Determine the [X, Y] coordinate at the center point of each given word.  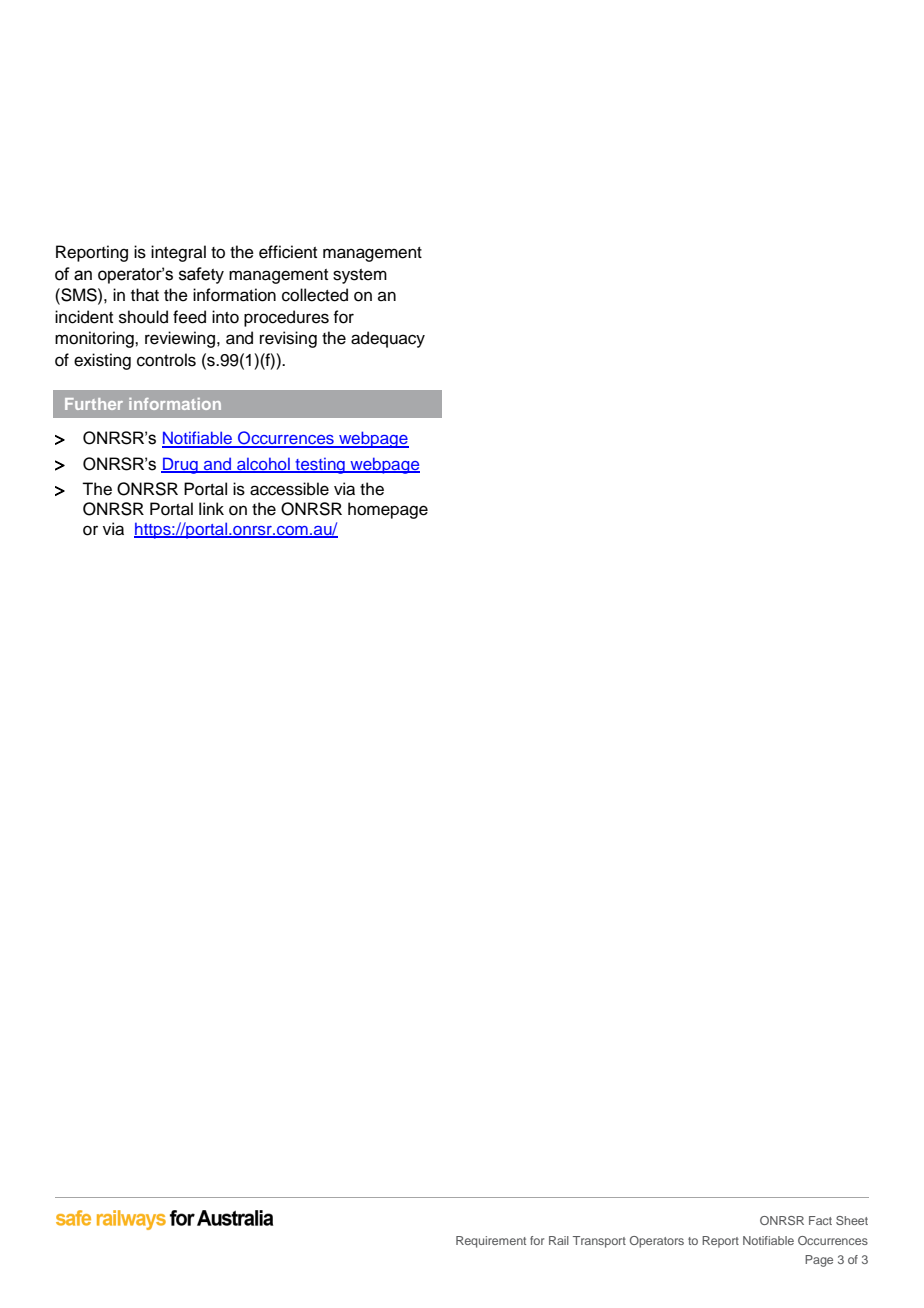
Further [94, 404]
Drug [180, 465]
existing [102, 361]
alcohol [263, 465]
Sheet [852, 1220]
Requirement [491, 1242]
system [360, 276]
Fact [820, 1220]
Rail [559, 1240]
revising [288, 339]
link [211, 508]
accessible [289, 489]
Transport [599, 1242]
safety [201, 275]
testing [320, 466]
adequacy [388, 339]
